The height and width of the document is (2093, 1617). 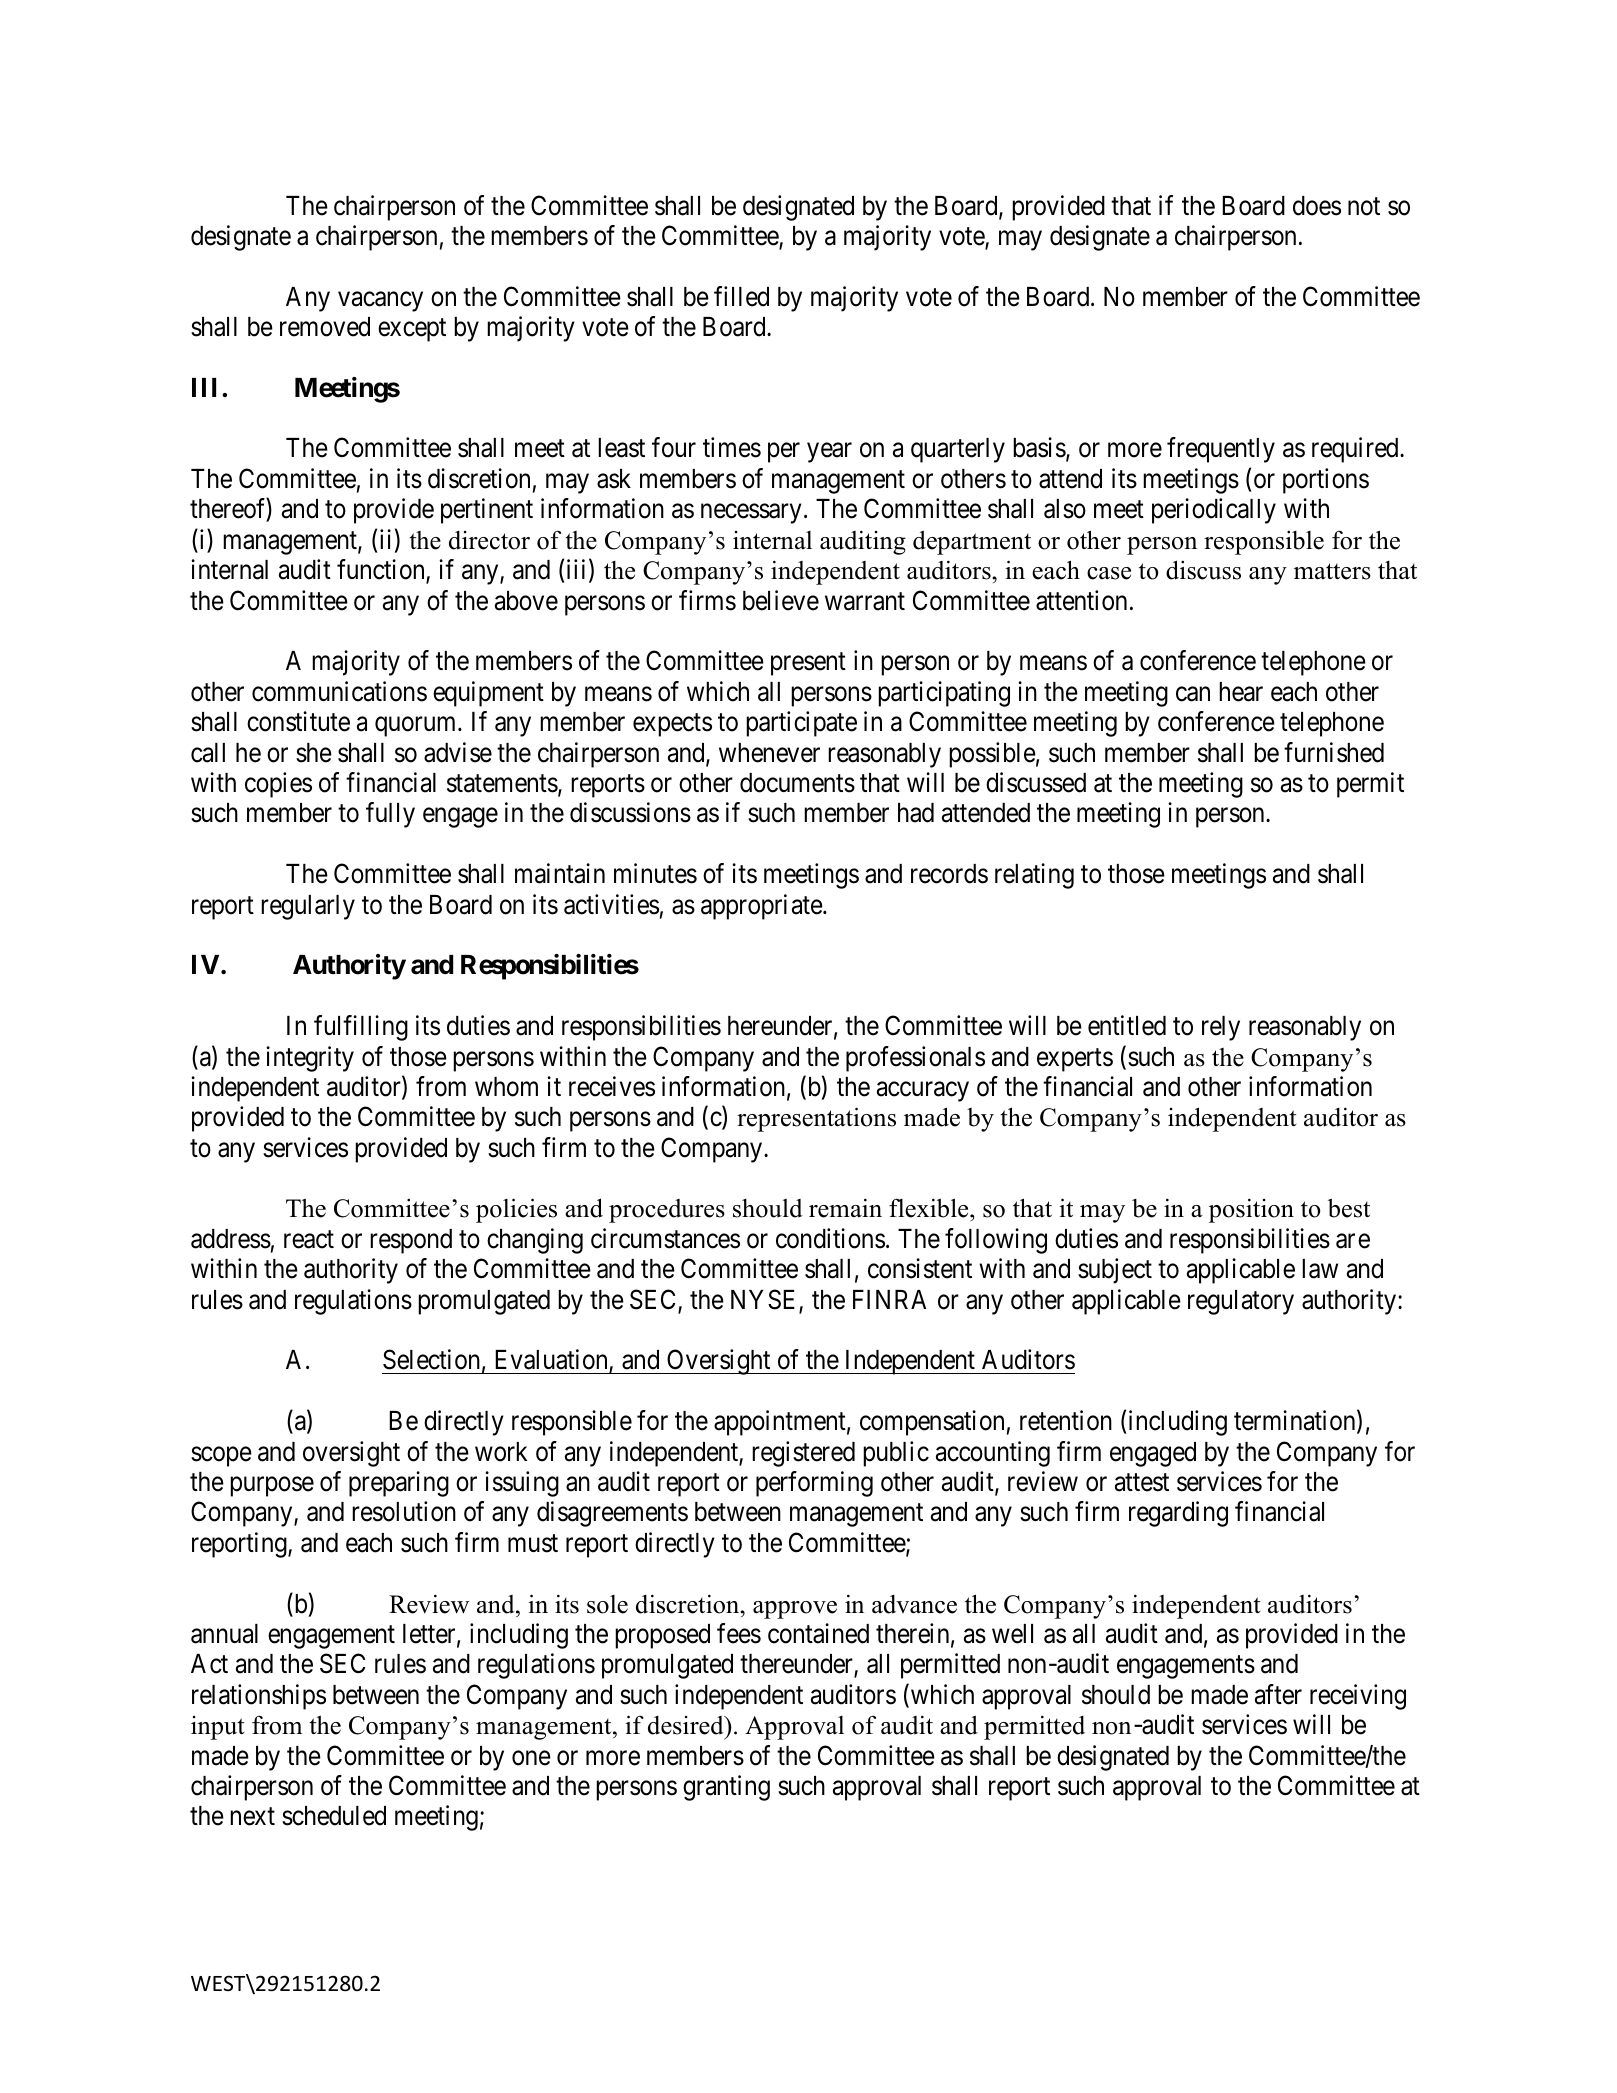 What do you see at coordinates (726, 1788) in the document?
I see `granting` at bounding box center [726, 1788].
